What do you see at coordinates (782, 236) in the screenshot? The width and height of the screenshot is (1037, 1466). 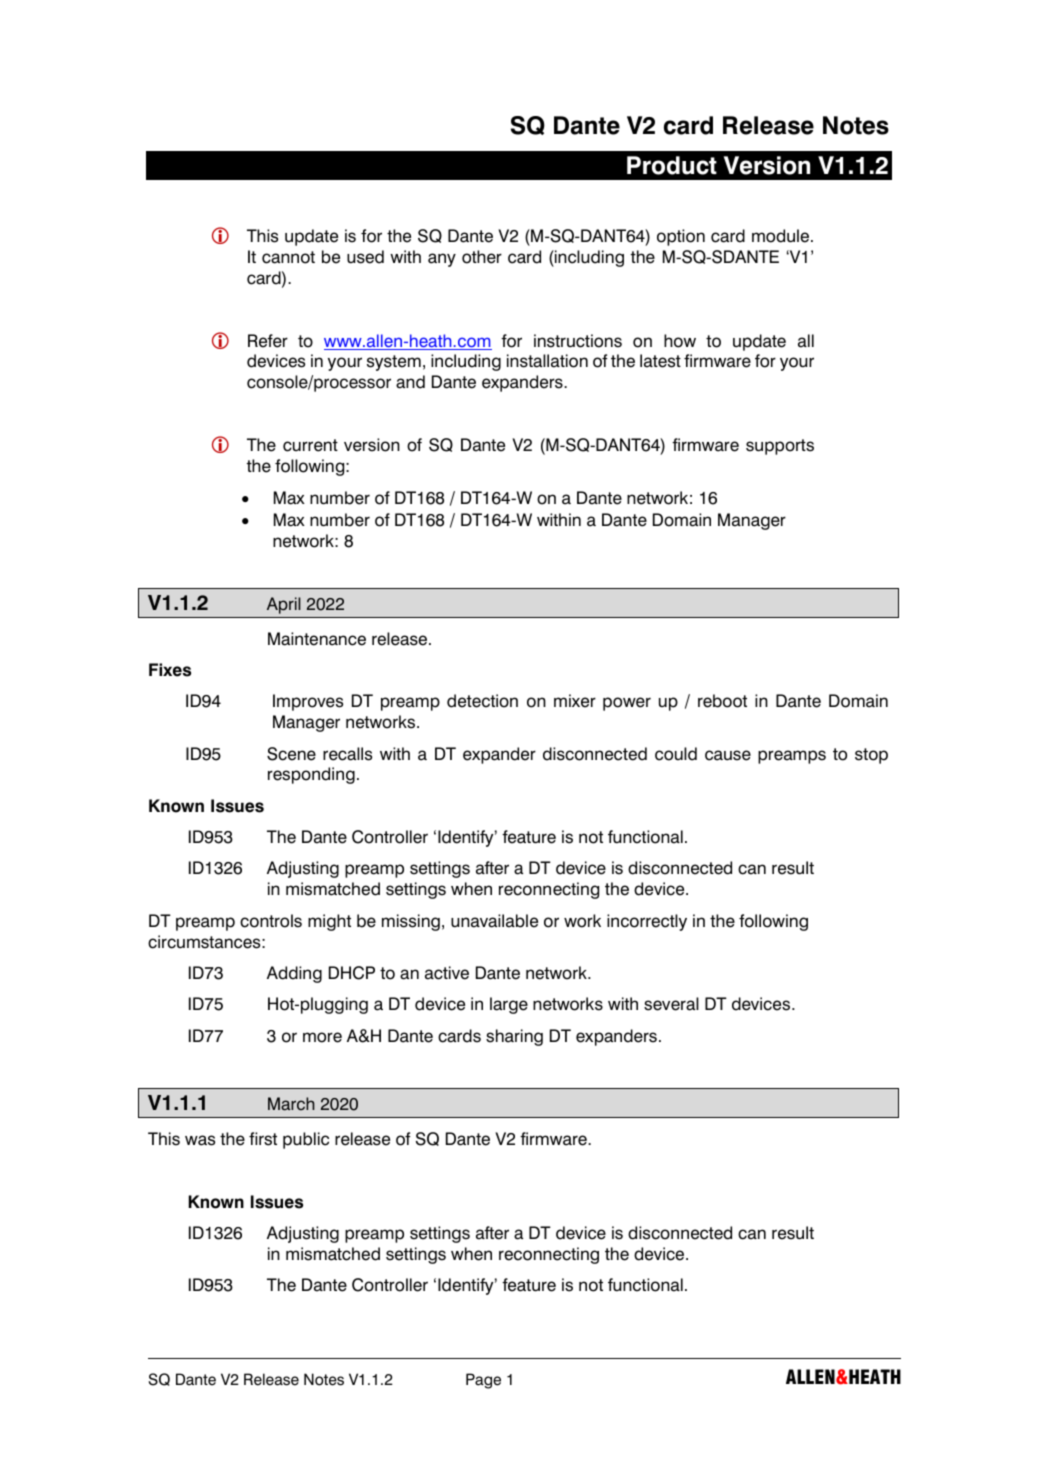 I see `module` at bounding box center [782, 236].
